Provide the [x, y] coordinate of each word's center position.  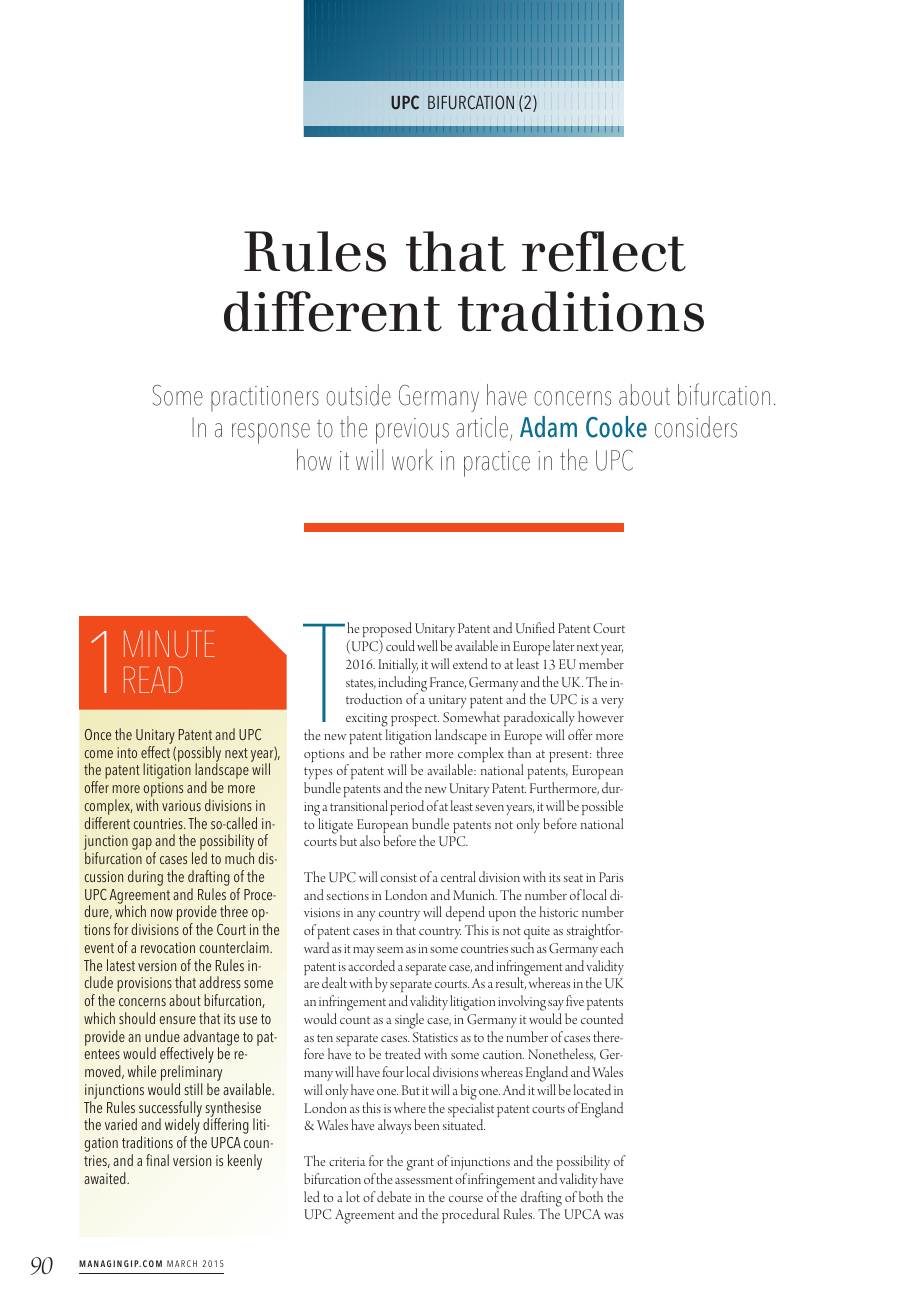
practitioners [265, 399]
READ [153, 679]
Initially [398, 665]
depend [465, 915]
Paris [611, 877]
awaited [106, 1178]
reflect [604, 251]
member [601, 663]
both [591, 1196]
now [162, 913]
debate [394, 1196]
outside [358, 395]
